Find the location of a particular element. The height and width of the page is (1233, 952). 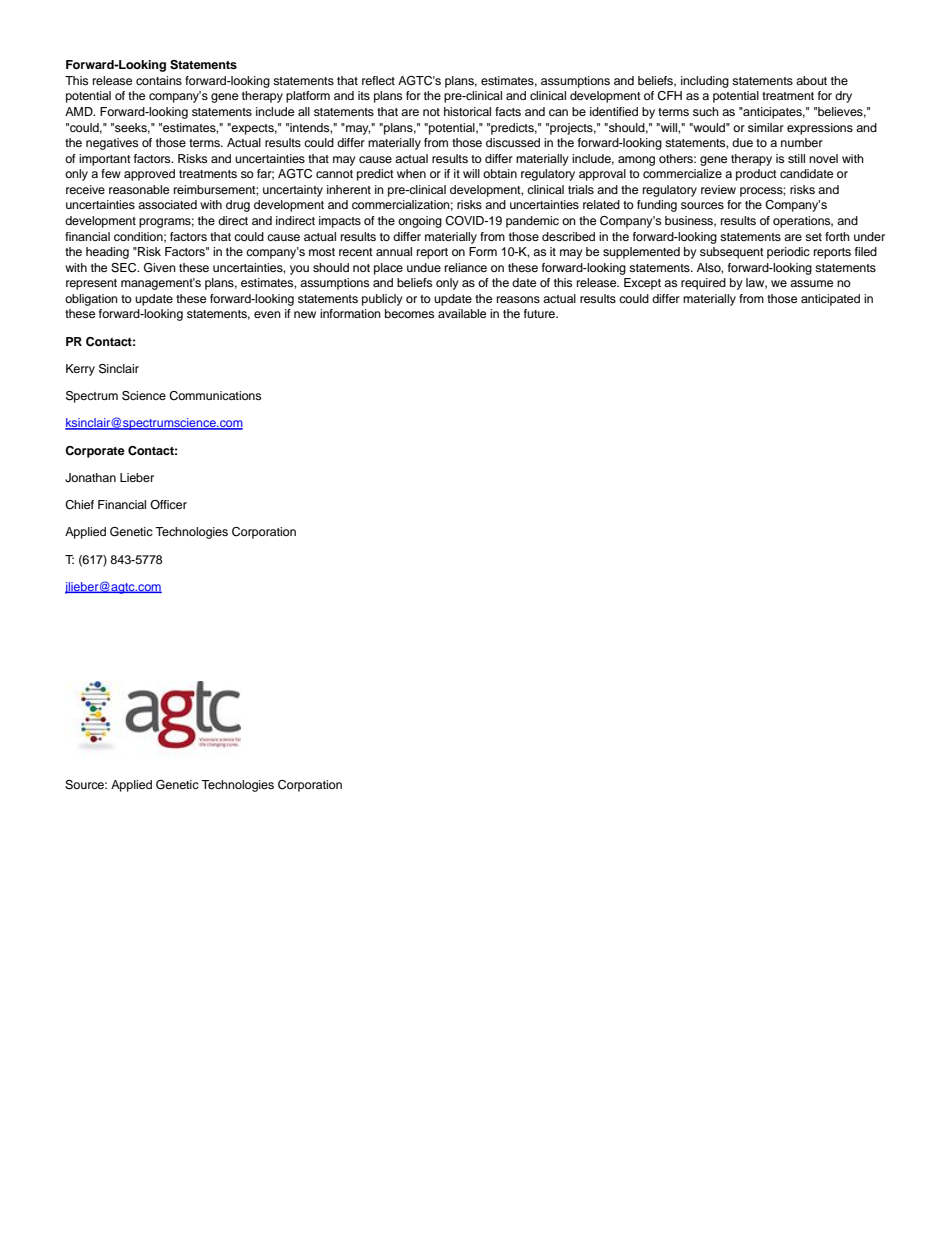

historical is located at coordinates (467, 111).
